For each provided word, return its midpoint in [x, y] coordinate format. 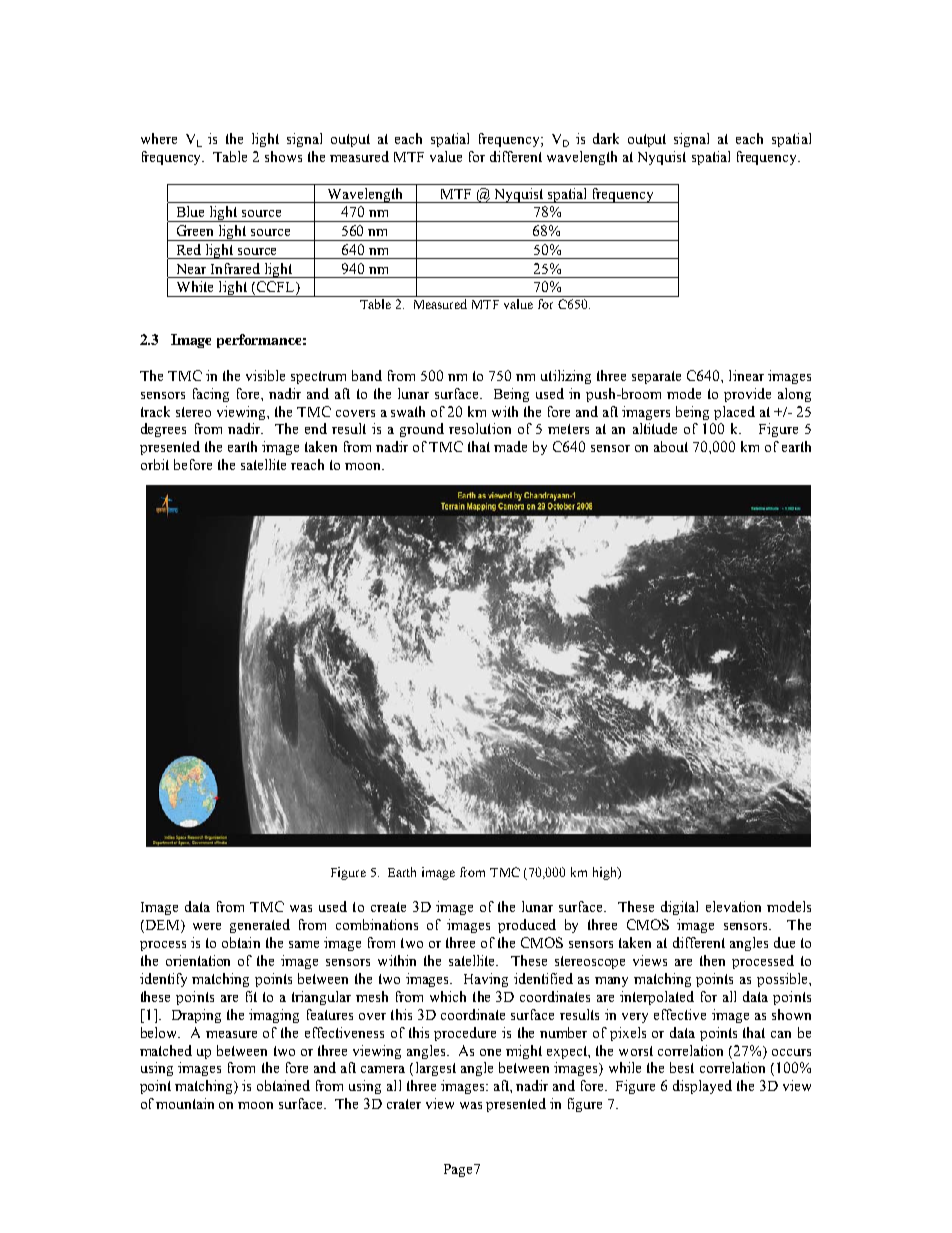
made [510, 446]
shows [283, 156]
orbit [155, 464]
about [671, 446]
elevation [733, 906]
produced [527, 926]
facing [211, 395]
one [490, 1052]
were [207, 926]
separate [656, 377]
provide [747, 395]
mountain [185, 1103]
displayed [702, 1087]
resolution [480, 428]
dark [606, 138]
